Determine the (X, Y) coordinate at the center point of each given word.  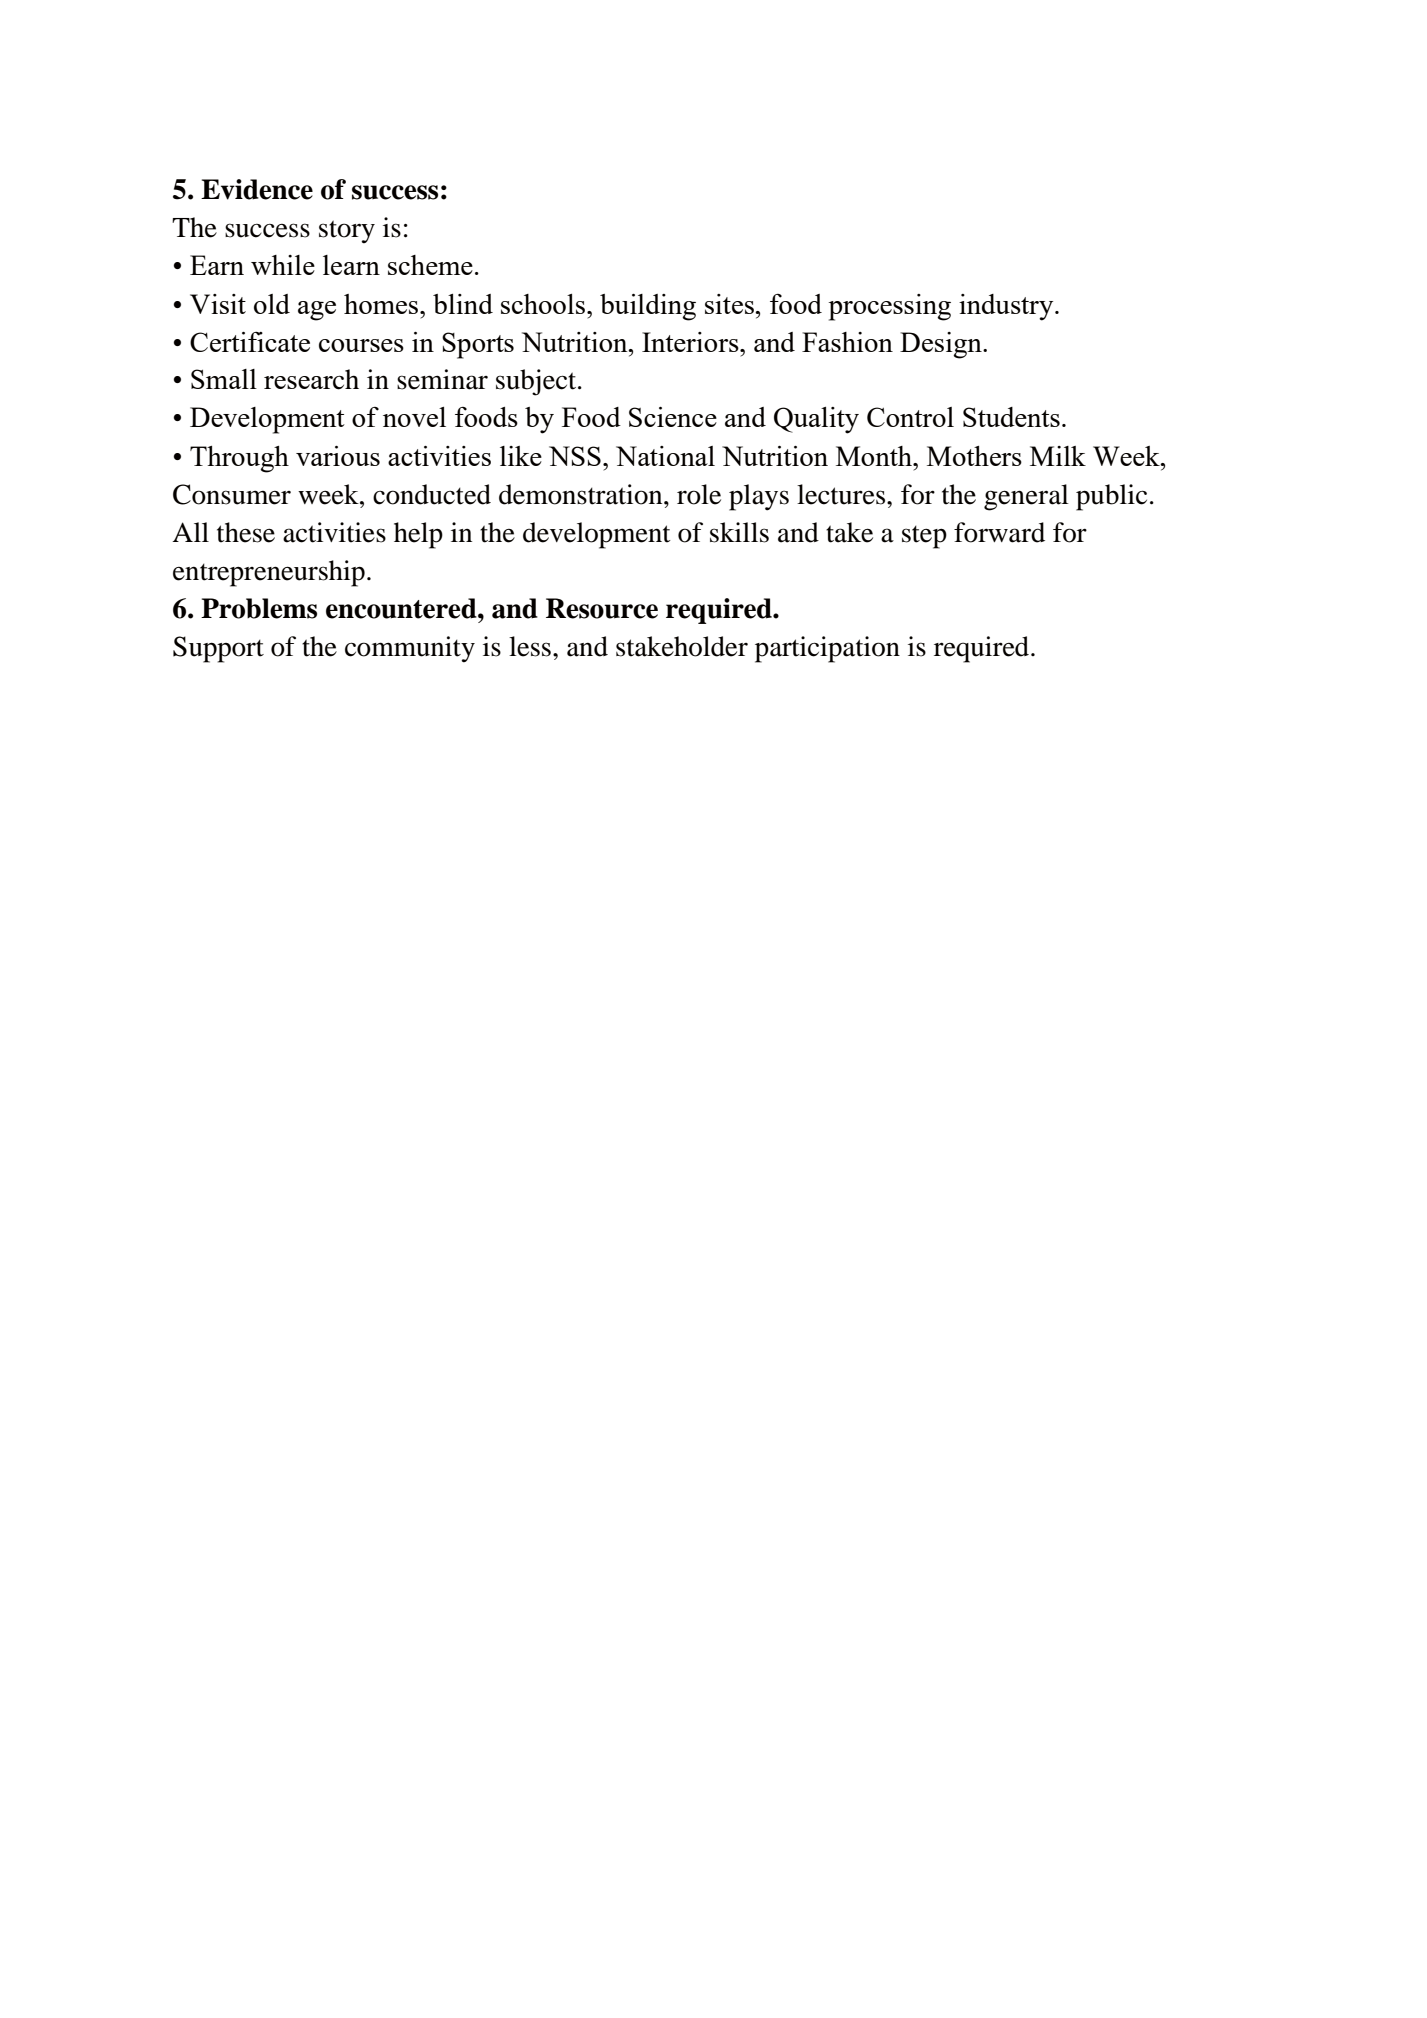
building (648, 307)
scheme (430, 265)
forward (999, 532)
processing (890, 307)
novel (414, 417)
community (410, 649)
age (317, 311)
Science (673, 417)
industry (1007, 307)
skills (739, 532)
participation (827, 649)
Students (1011, 417)
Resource (602, 608)
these (246, 532)
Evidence (257, 189)
